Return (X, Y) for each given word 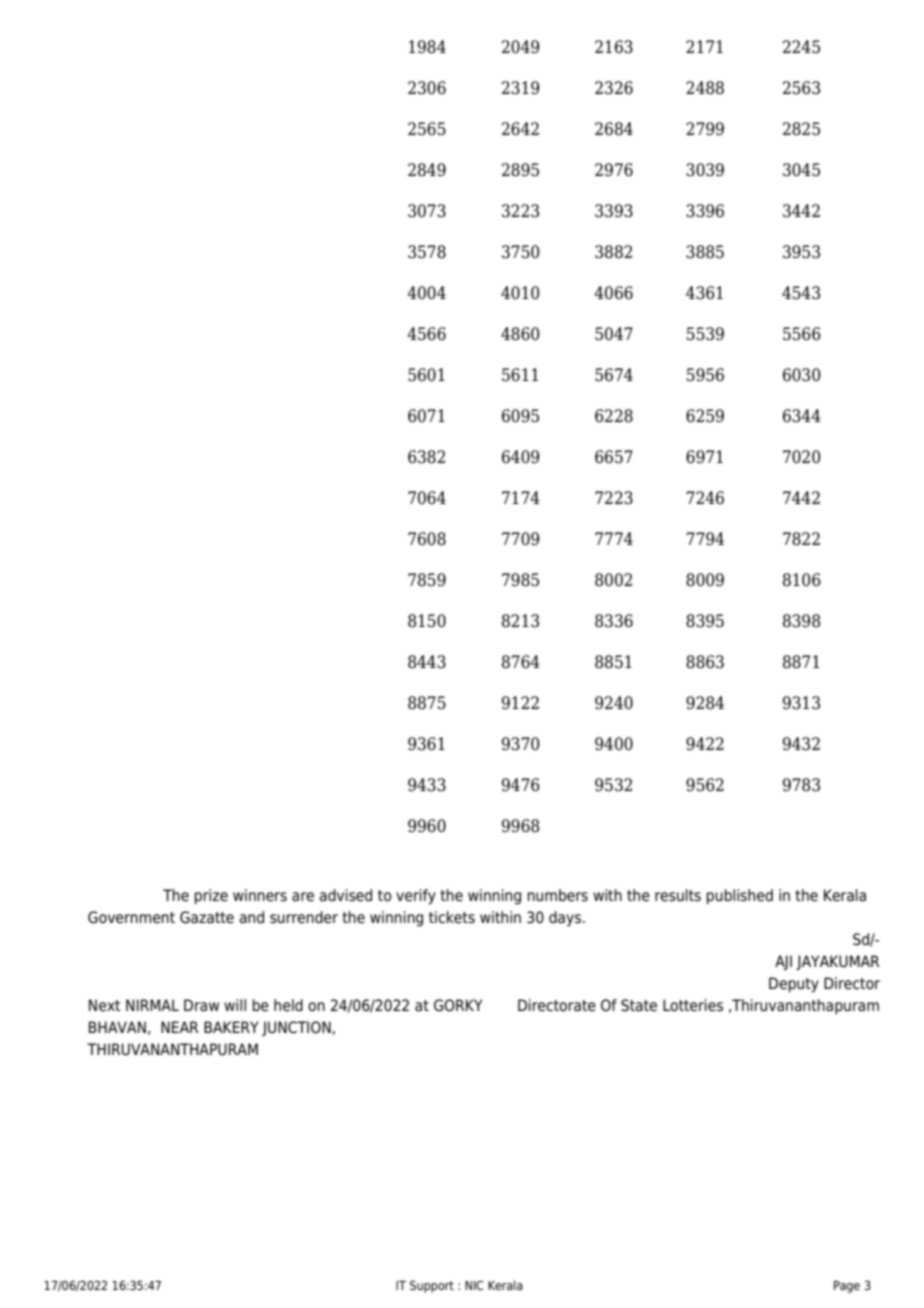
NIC (474, 1285)
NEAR (180, 1027)
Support (432, 1286)
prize (211, 897)
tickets (452, 917)
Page (847, 1287)
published (739, 897)
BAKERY (231, 1027)
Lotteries (693, 1005)
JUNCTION (297, 1028)
